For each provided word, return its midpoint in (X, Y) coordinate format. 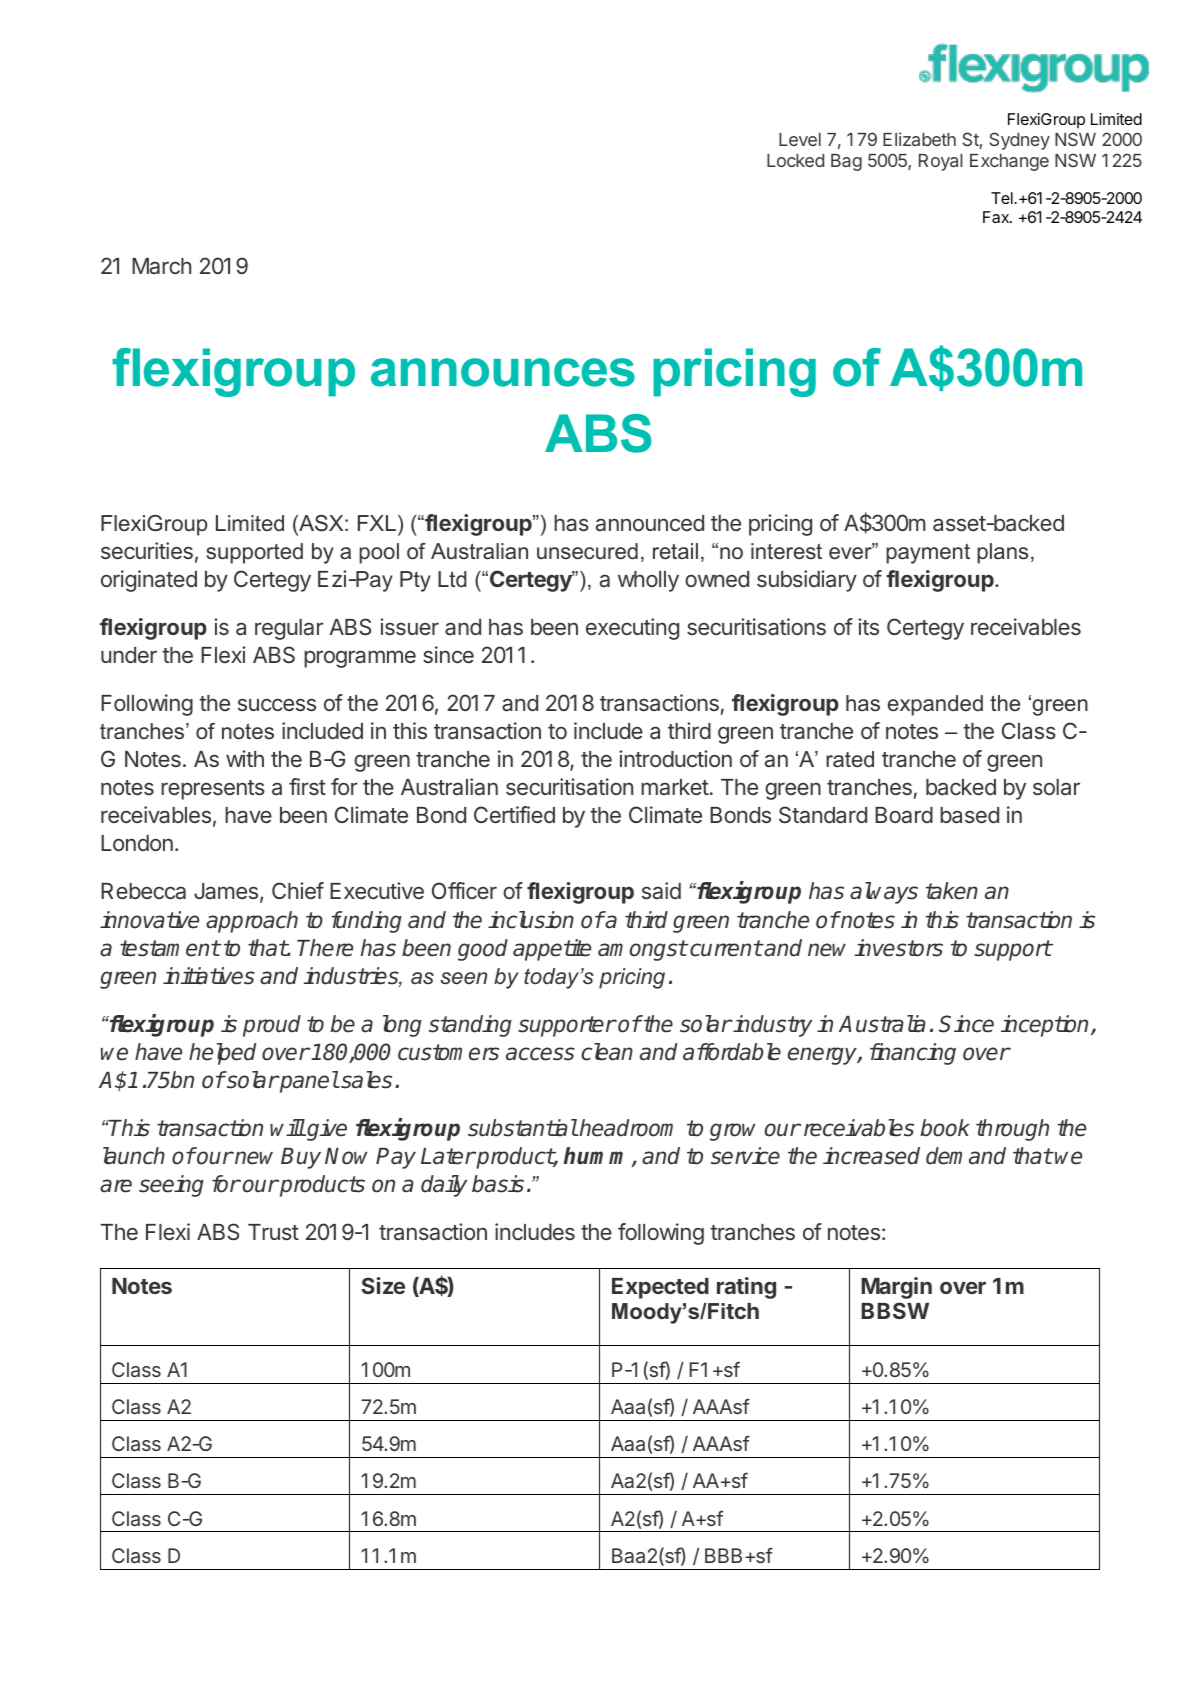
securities (147, 550)
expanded (935, 705)
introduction (675, 758)
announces (503, 372)
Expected (660, 1288)
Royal (940, 162)
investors (898, 948)
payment (928, 553)
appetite (552, 950)
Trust (273, 1232)
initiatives (209, 976)
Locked (795, 160)
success (277, 704)
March (161, 266)
